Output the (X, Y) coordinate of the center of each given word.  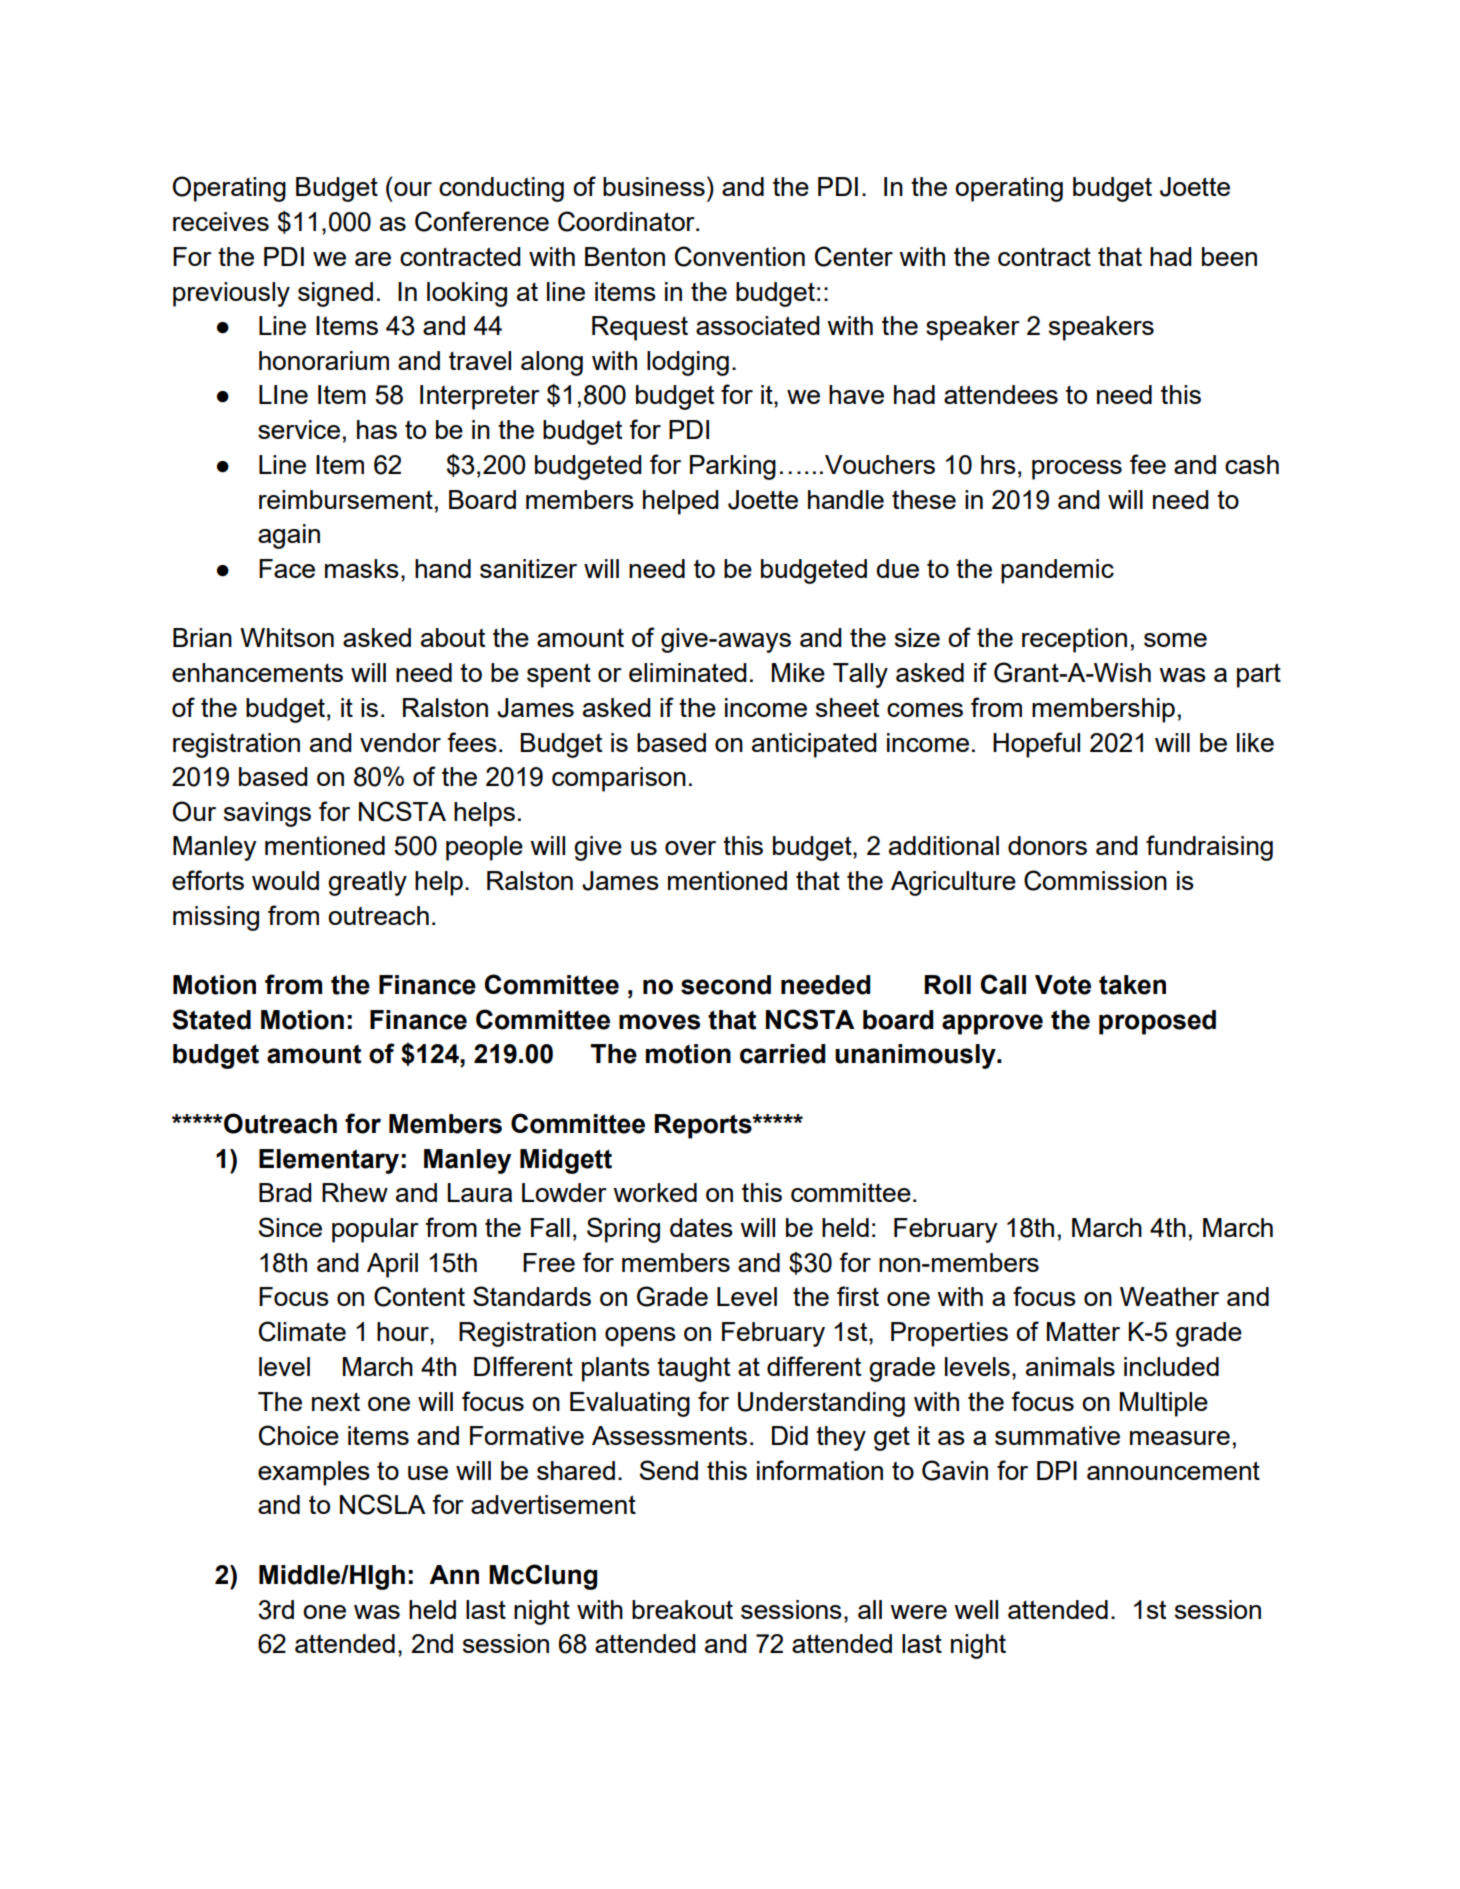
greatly (367, 883)
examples (314, 1473)
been (1229, 256)
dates (701, 1227)
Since (290, 1227)
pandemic (1057, 571)
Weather (1169, 1296)
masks (362, 568)
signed (335, 294)
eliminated (688, 672)
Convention (740, 256)
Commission (1095, 880)
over (690, 848)
